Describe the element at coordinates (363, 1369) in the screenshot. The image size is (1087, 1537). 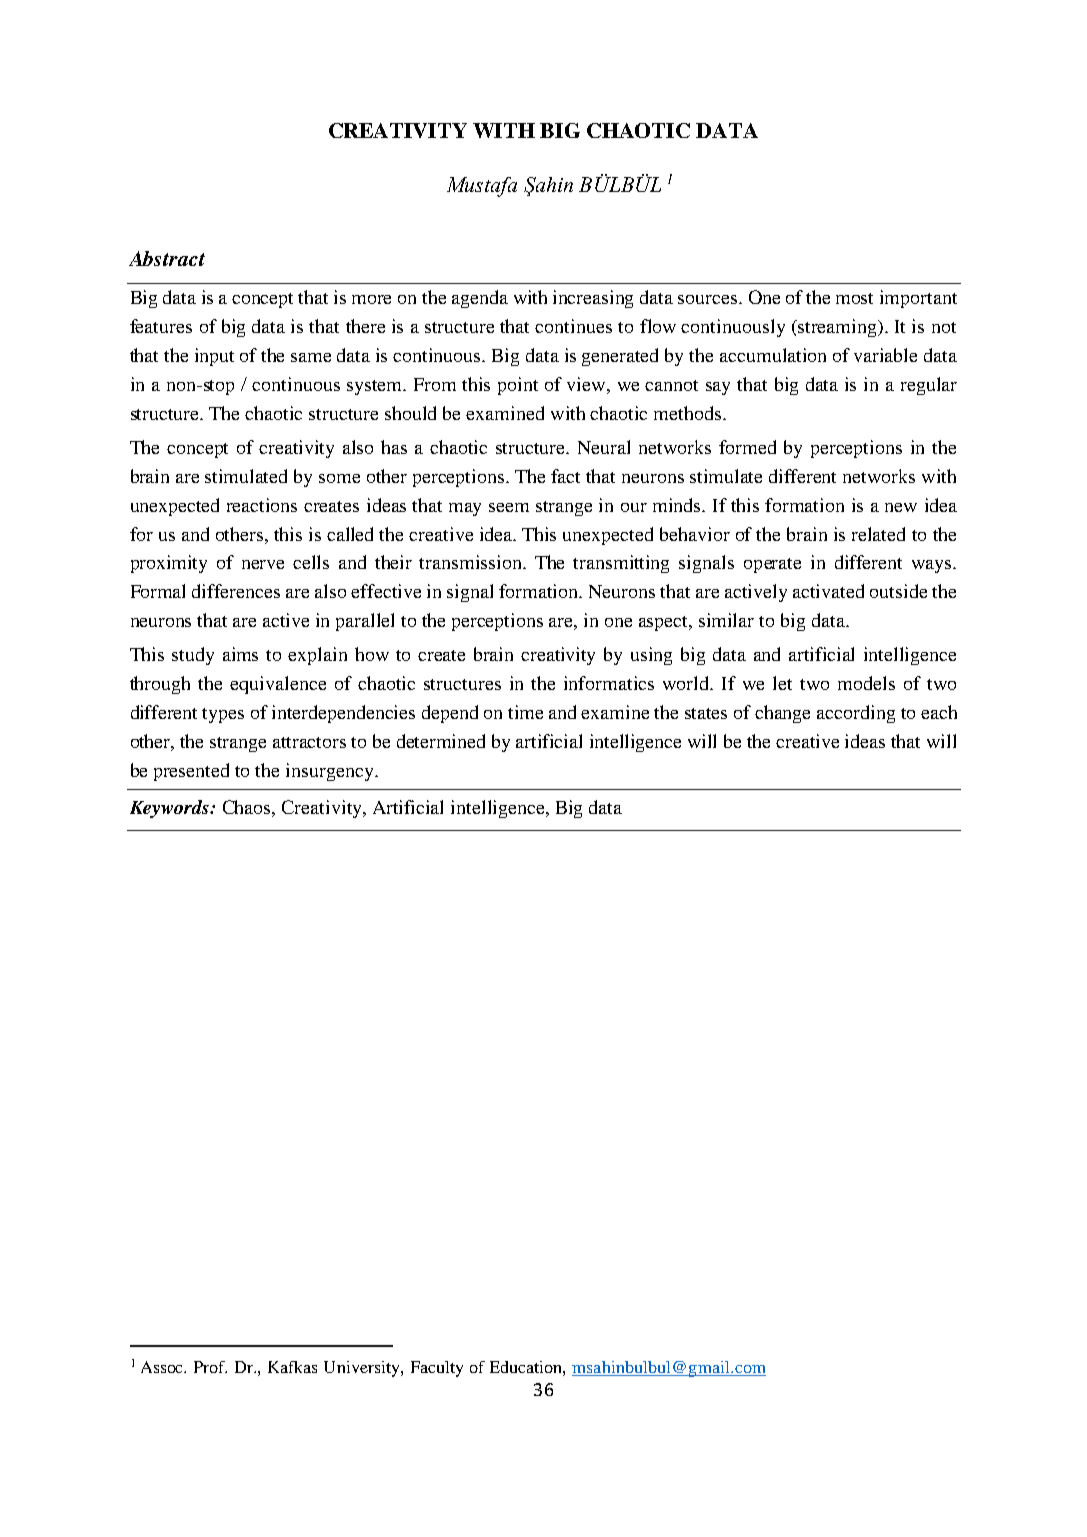
I see `University` at that location.
